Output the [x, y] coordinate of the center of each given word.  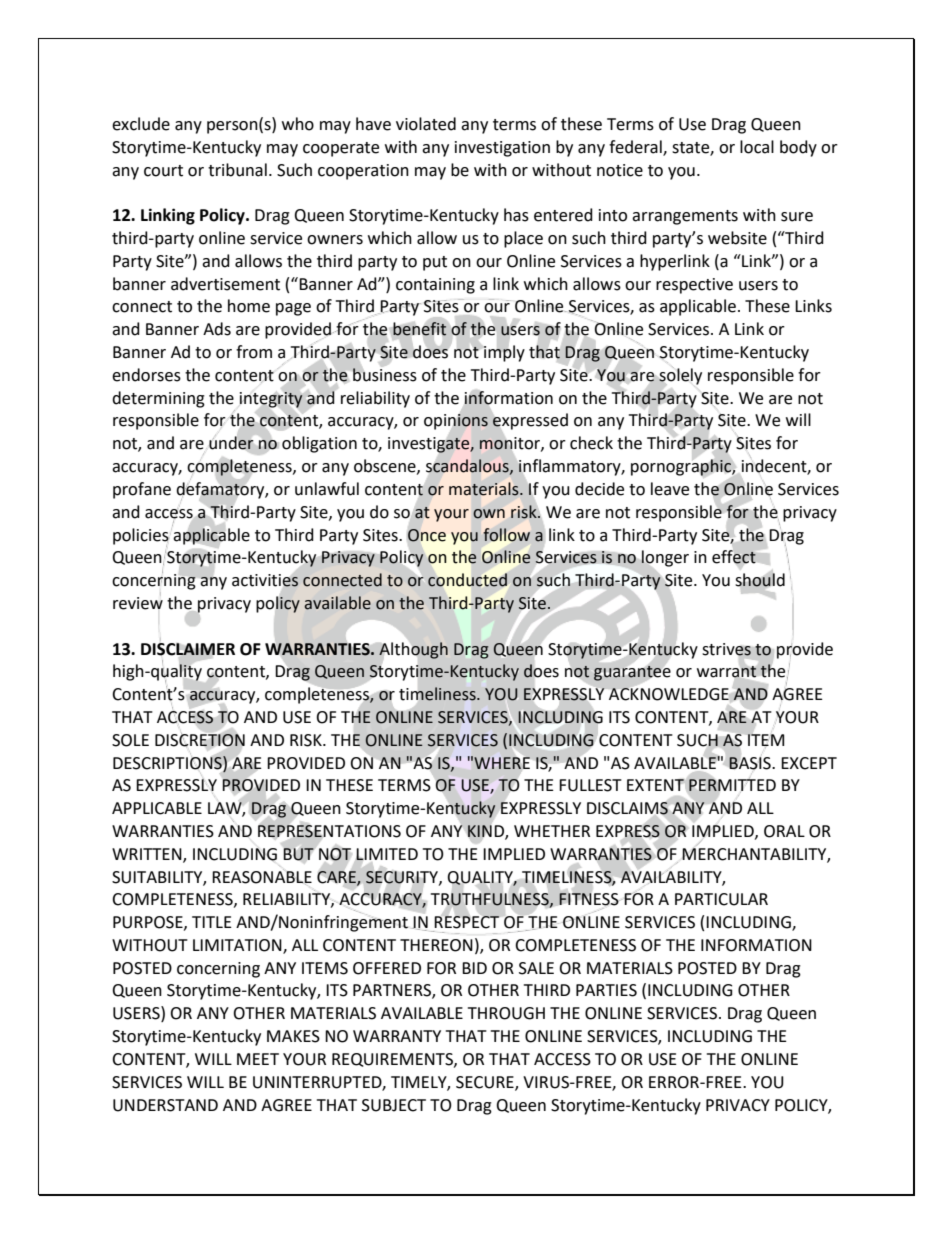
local [757, 147]
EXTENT [656, 785]
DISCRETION [200, 739]
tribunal [237, 170]
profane [142, 490]
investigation [502, 149]
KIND [487, 832]
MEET [258, 1059]
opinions [456, 422]
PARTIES [606, 990]
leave [670, 489]
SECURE [486, 1083]
